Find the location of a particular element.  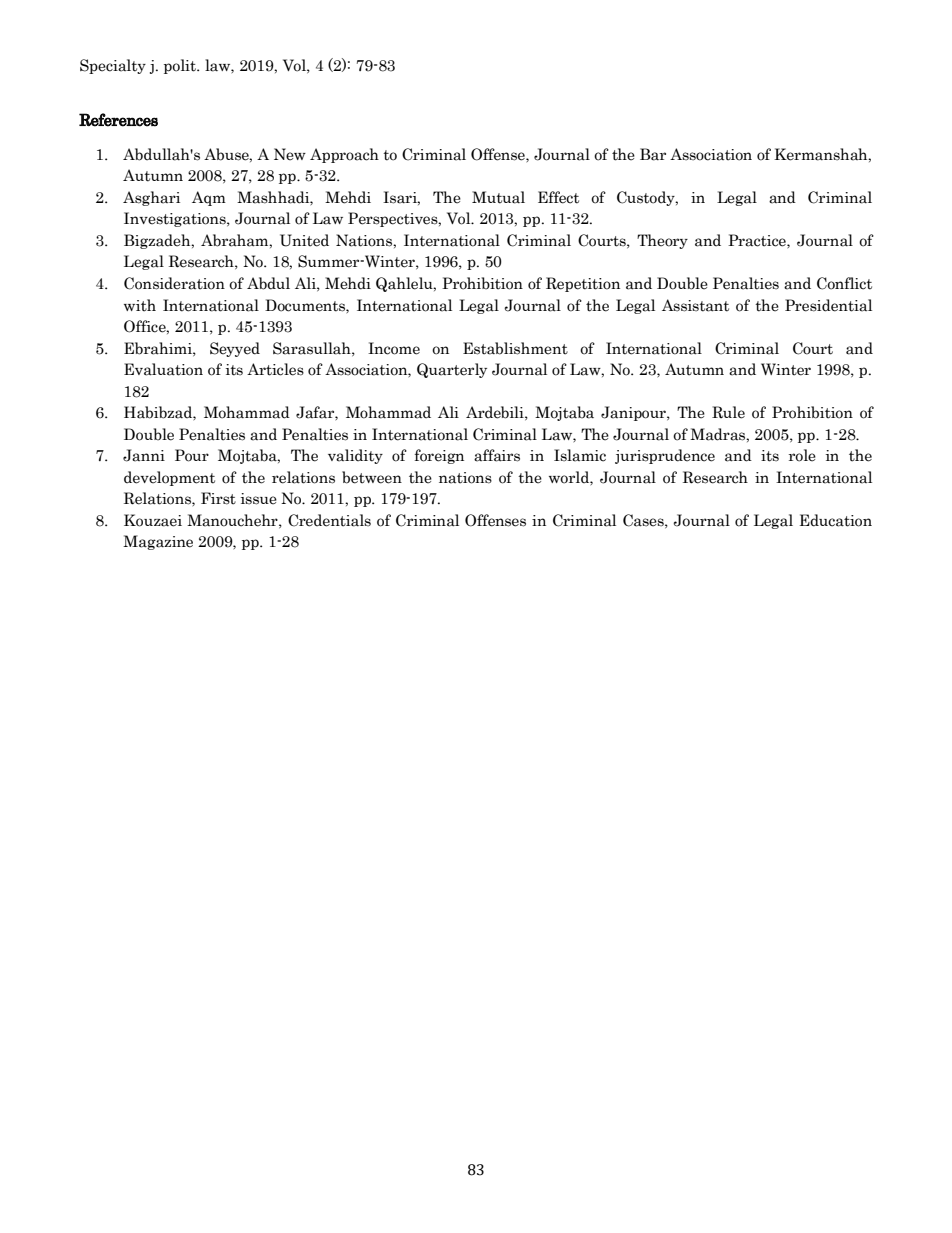

Bar is located at coordinates (653, 154).
